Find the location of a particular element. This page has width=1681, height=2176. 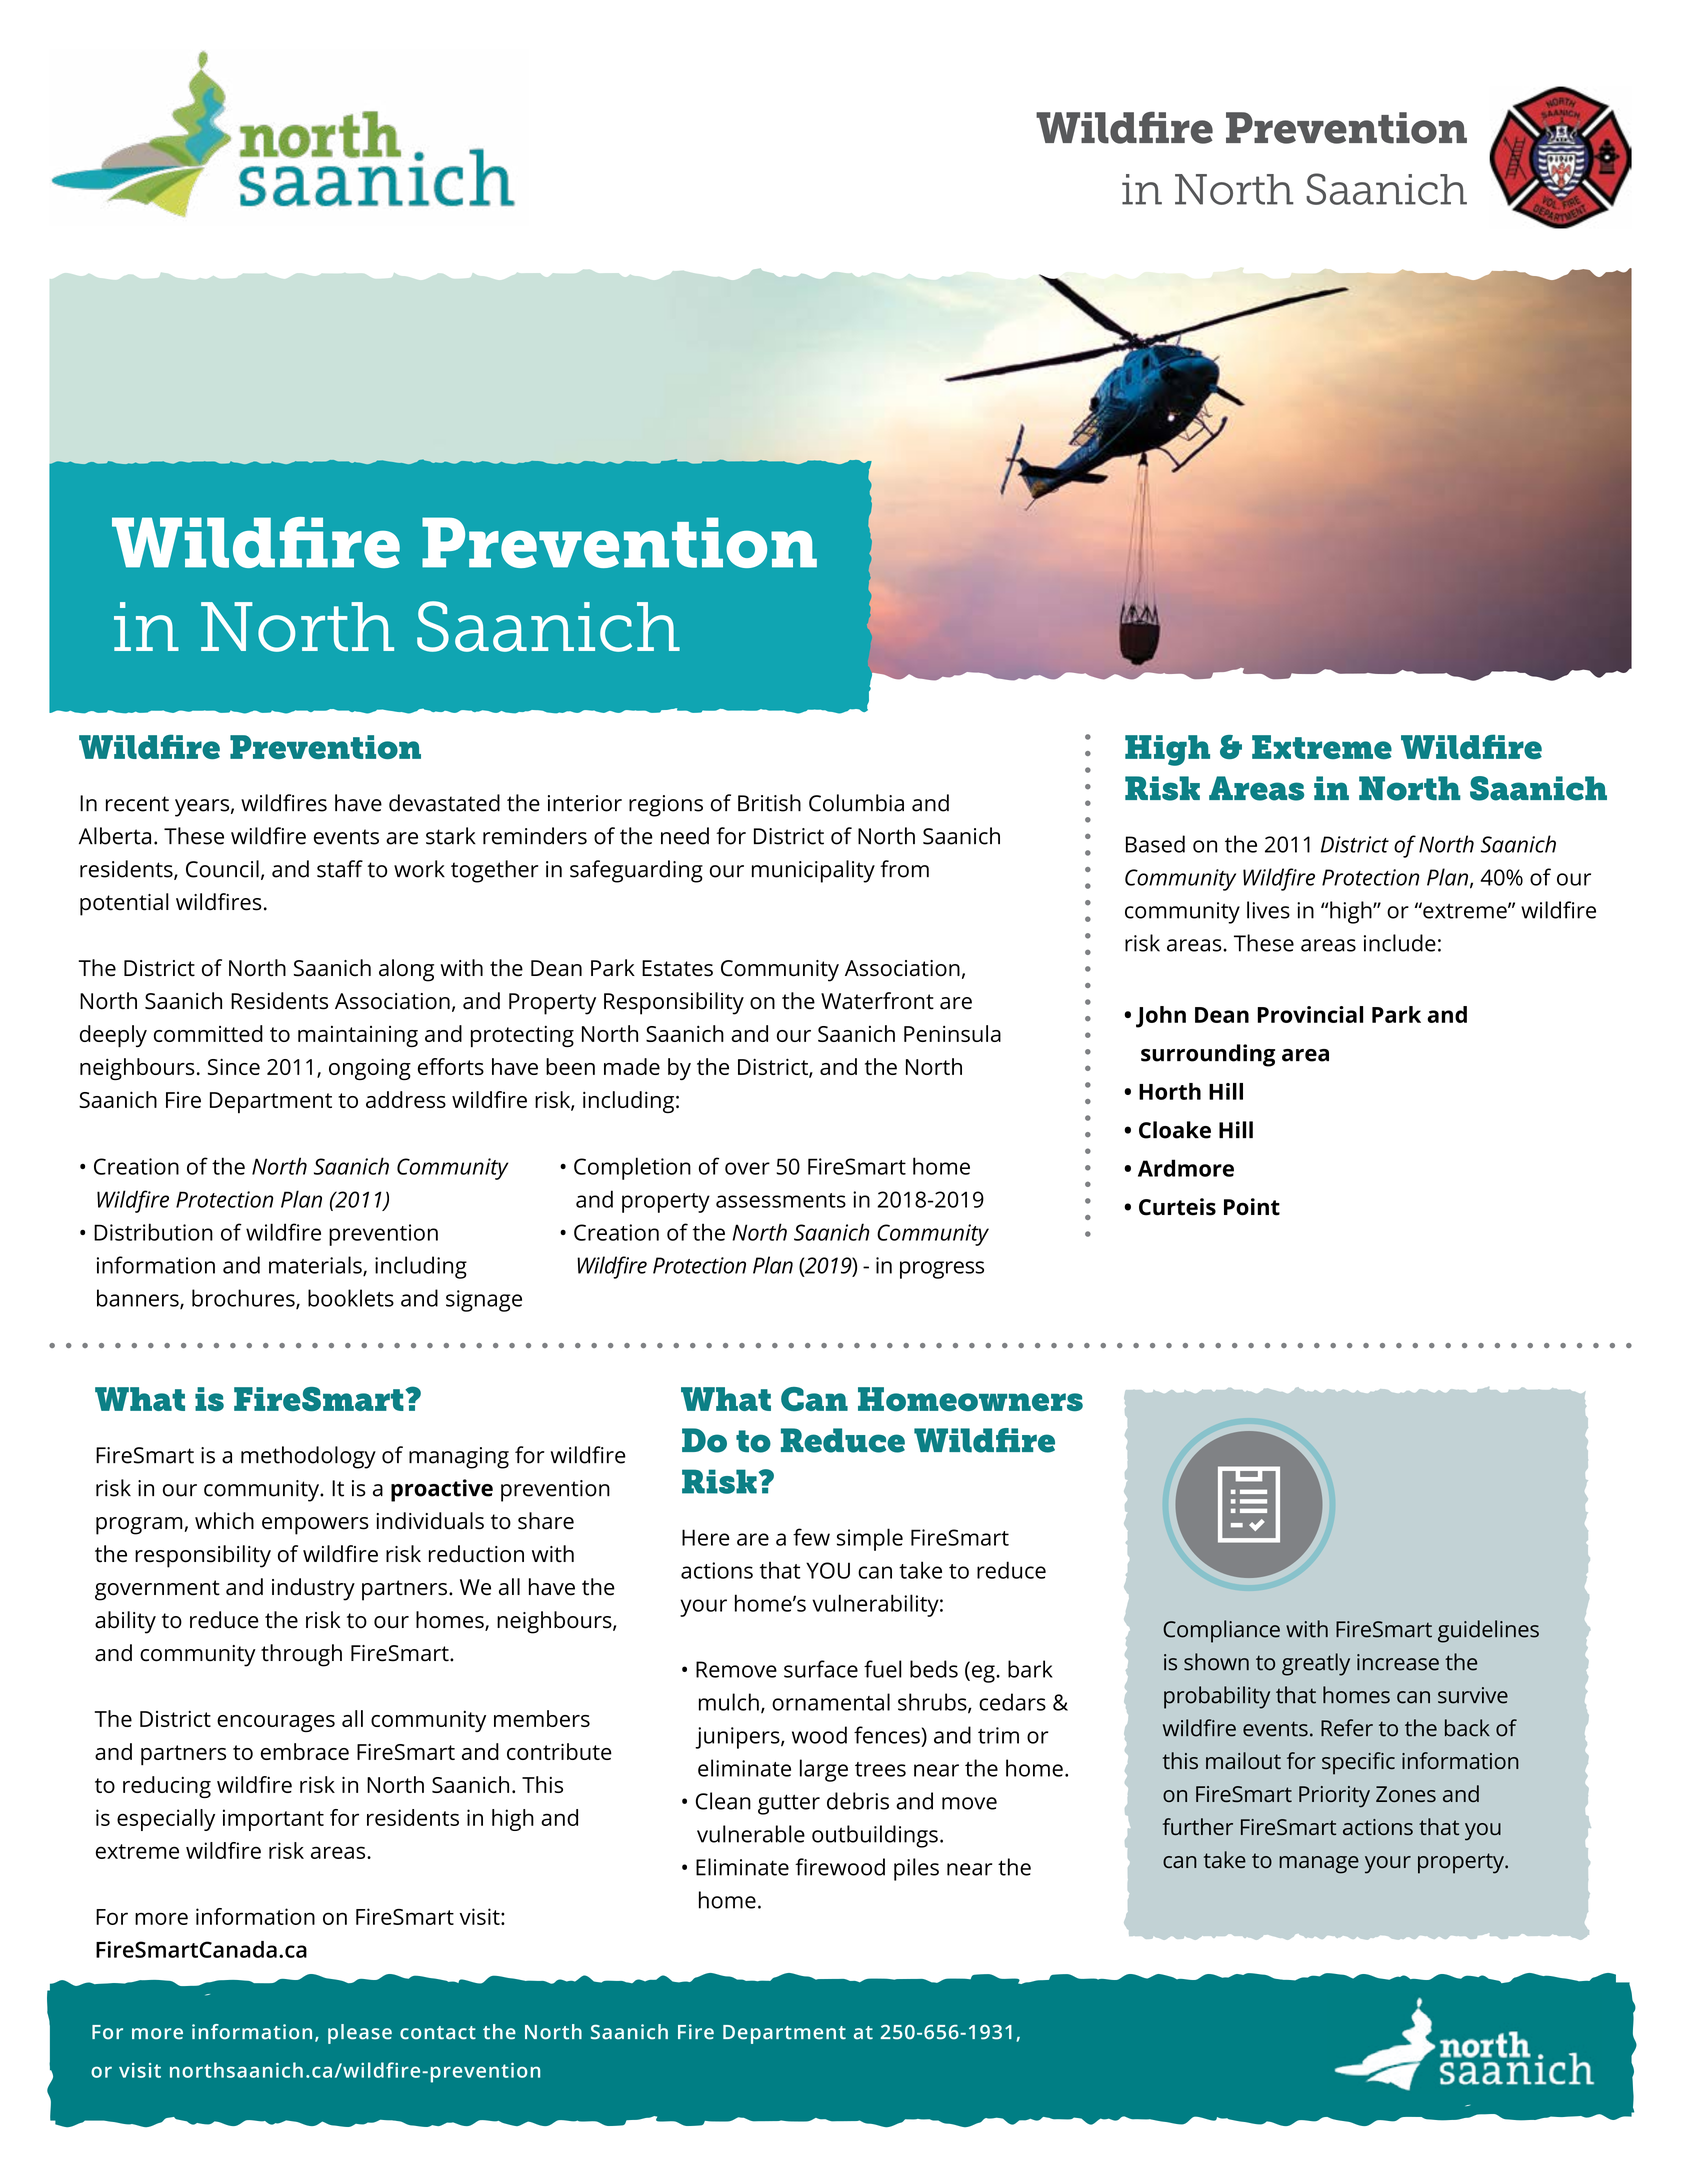

few is located at coordinates (811, 1537).
